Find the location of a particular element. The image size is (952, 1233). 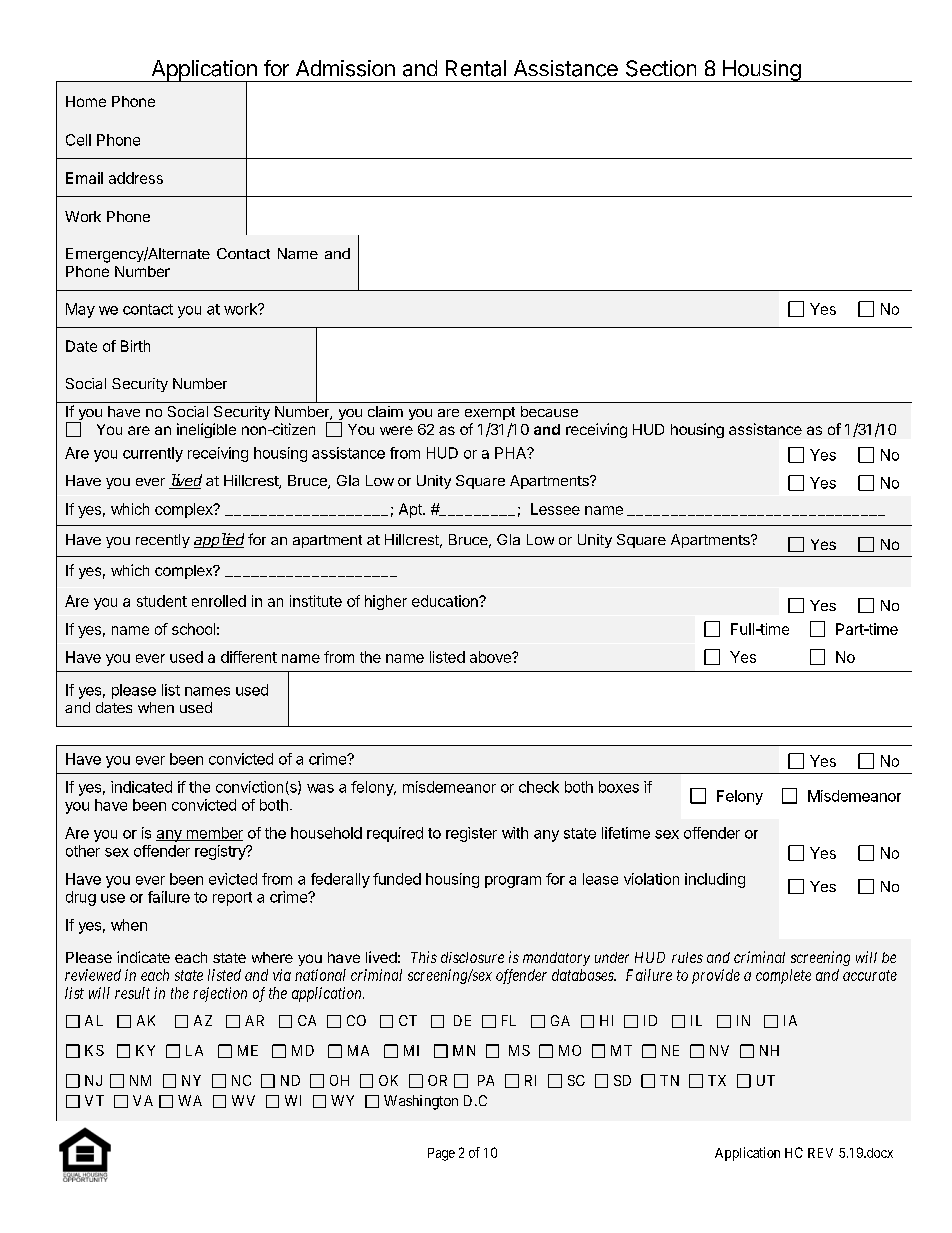

education is located at coordinates (446, 601).
